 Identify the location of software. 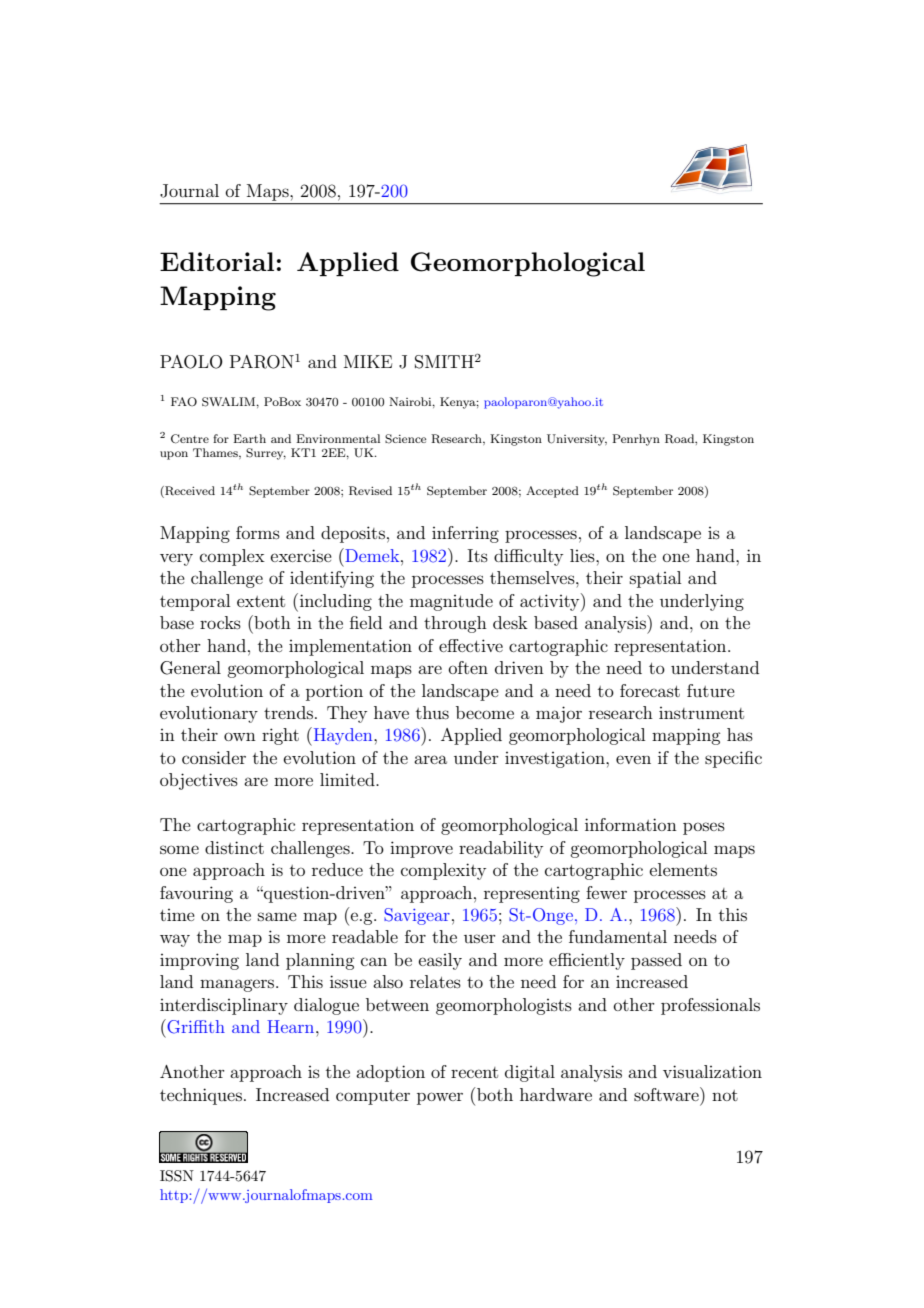
(667, 1094).
